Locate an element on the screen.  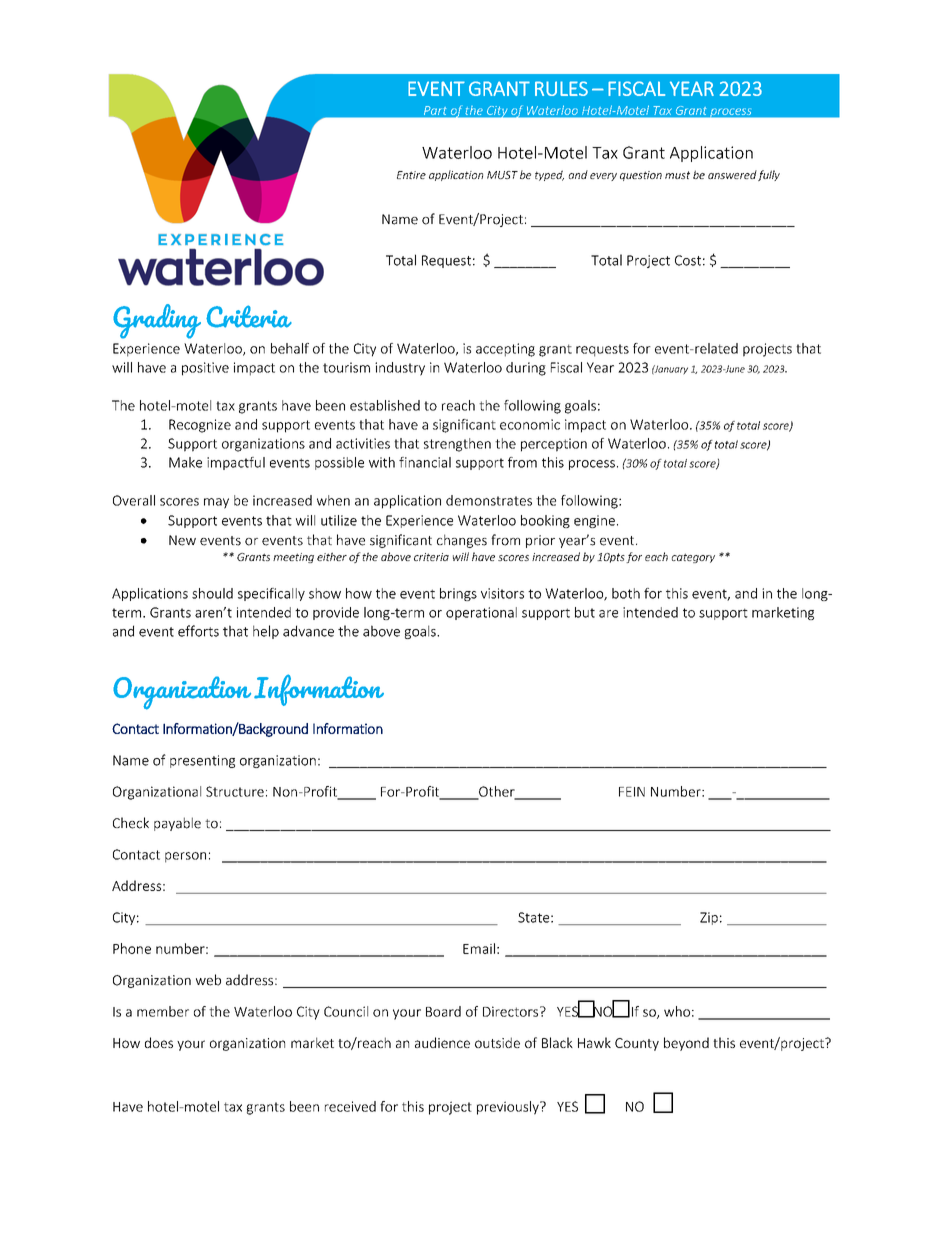
brings is located at coordinates (458, 594).
